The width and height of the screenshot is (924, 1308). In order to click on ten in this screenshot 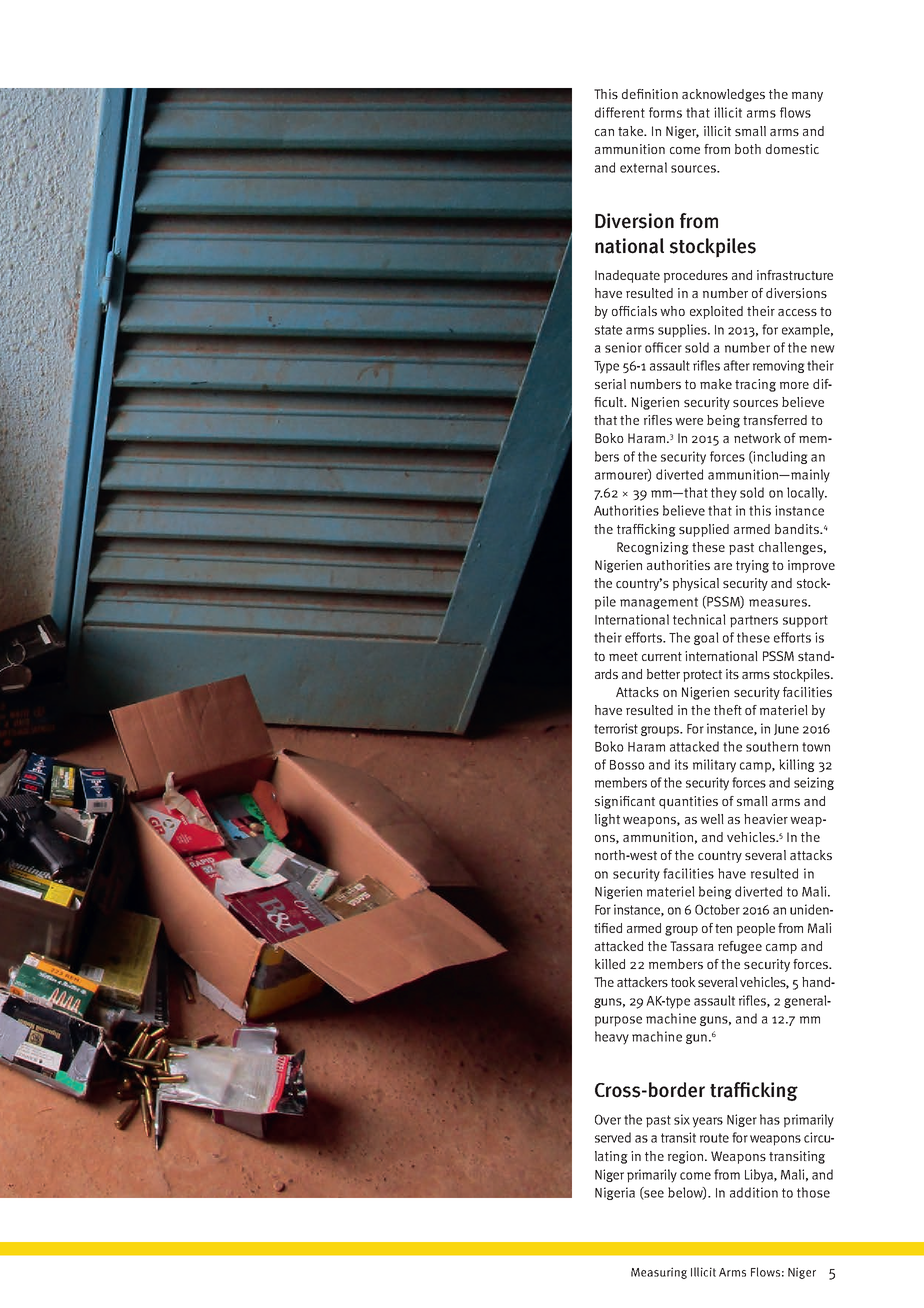, I will do `click(723, 928)`.
